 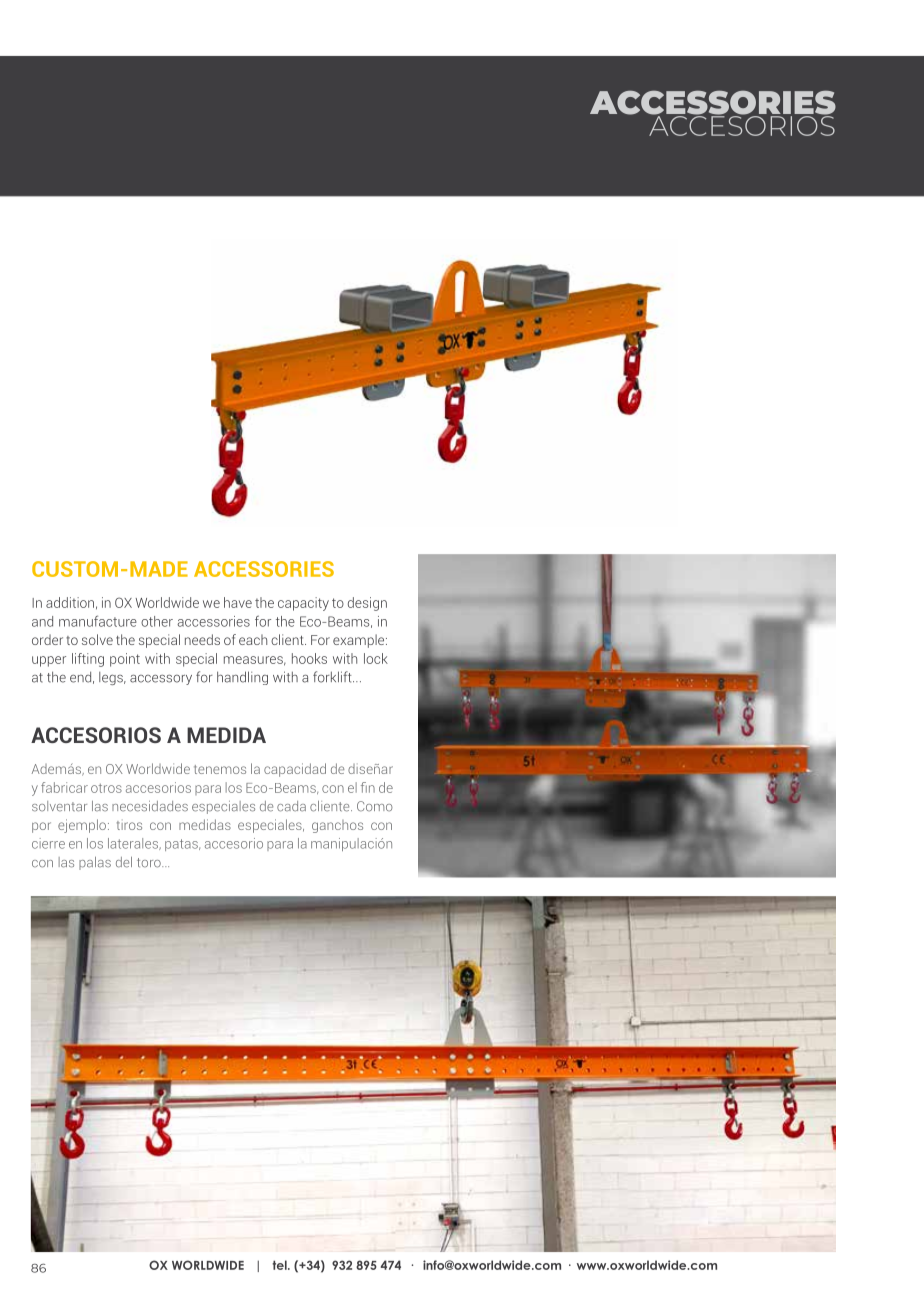 I want to click on fin, so click(x=368, y=787).
